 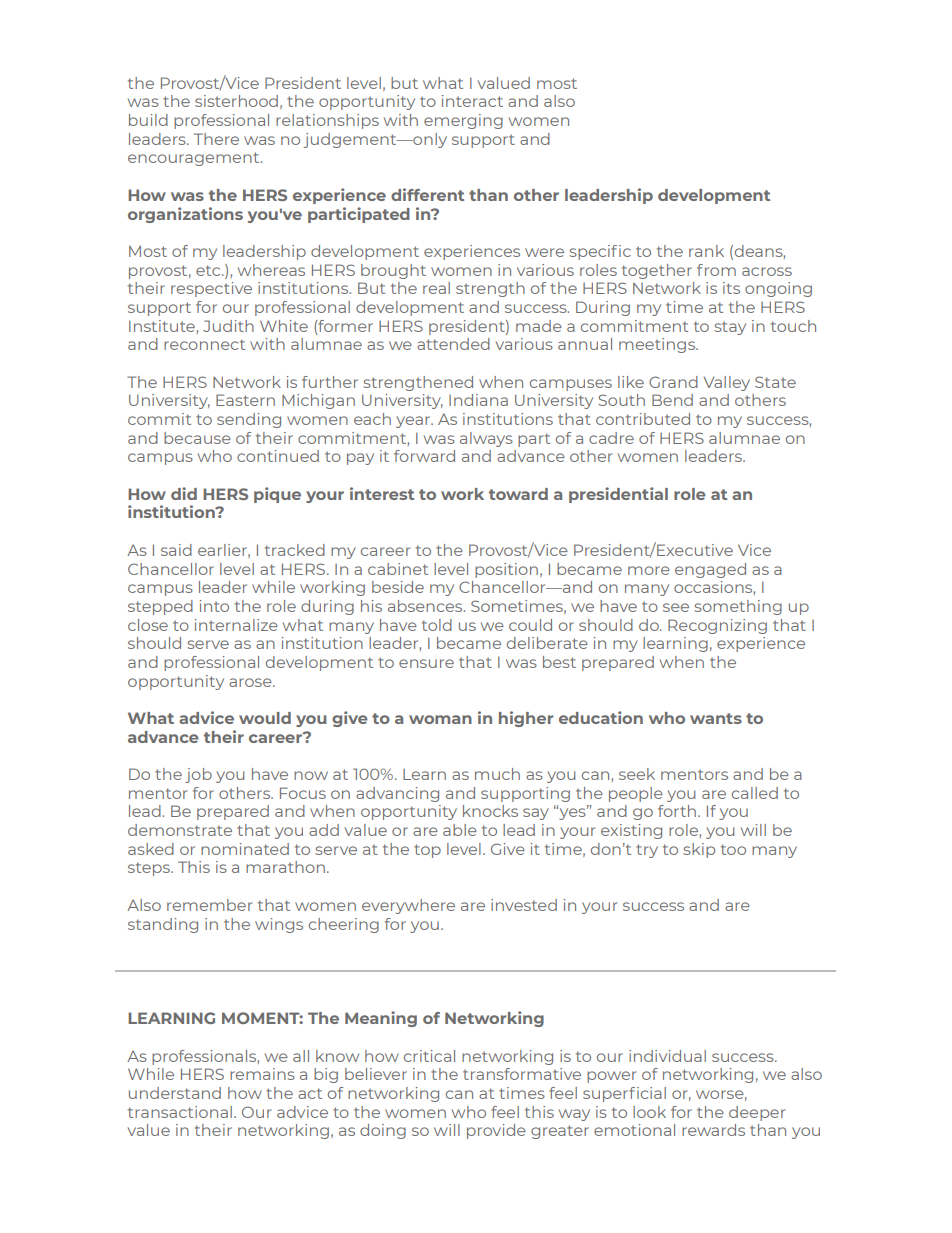 I want to click on There, so click(x=216, y=139).
